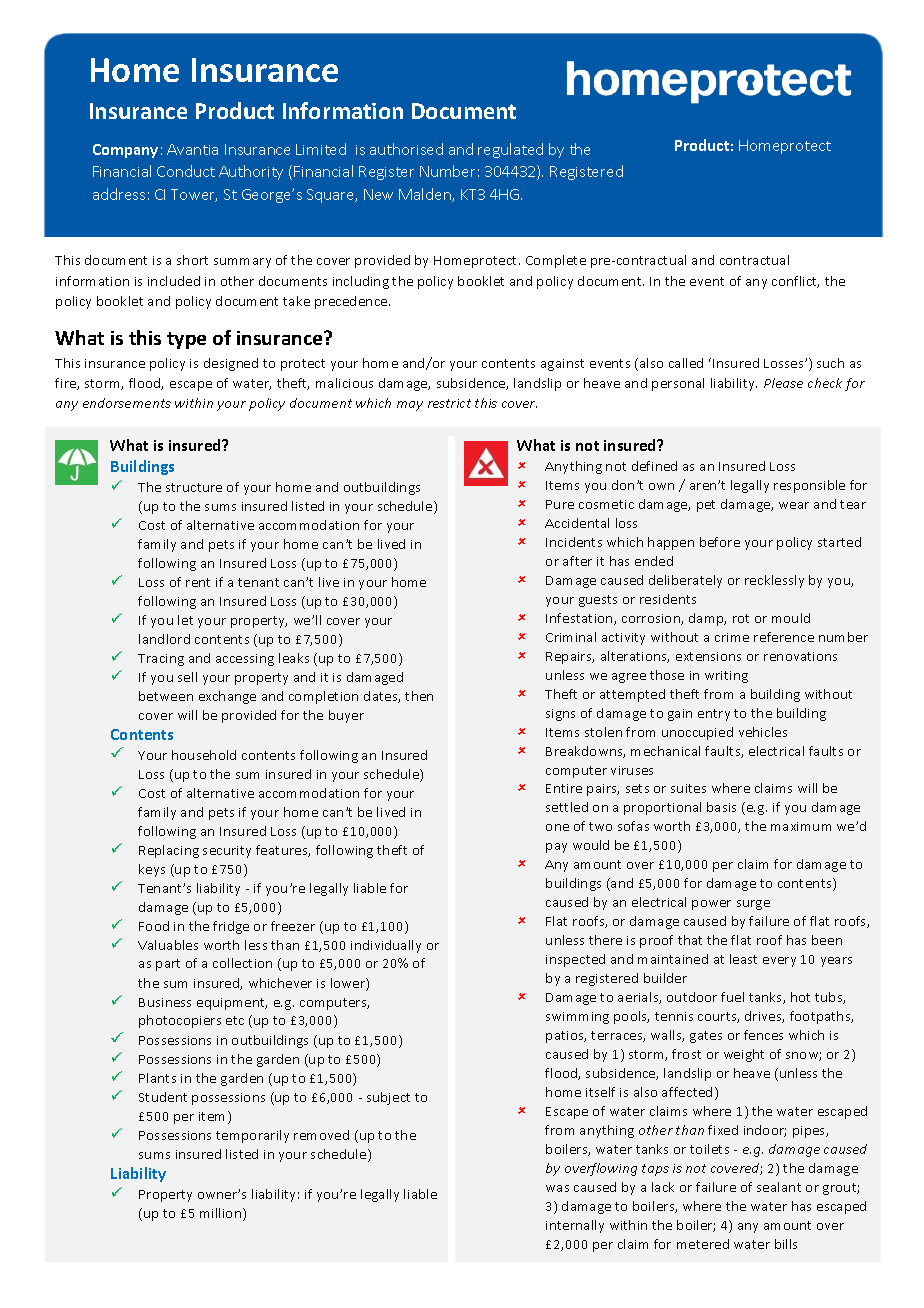 This screenshot has width=924, height=1308. I want to click on conflict, so click(795, 282).
